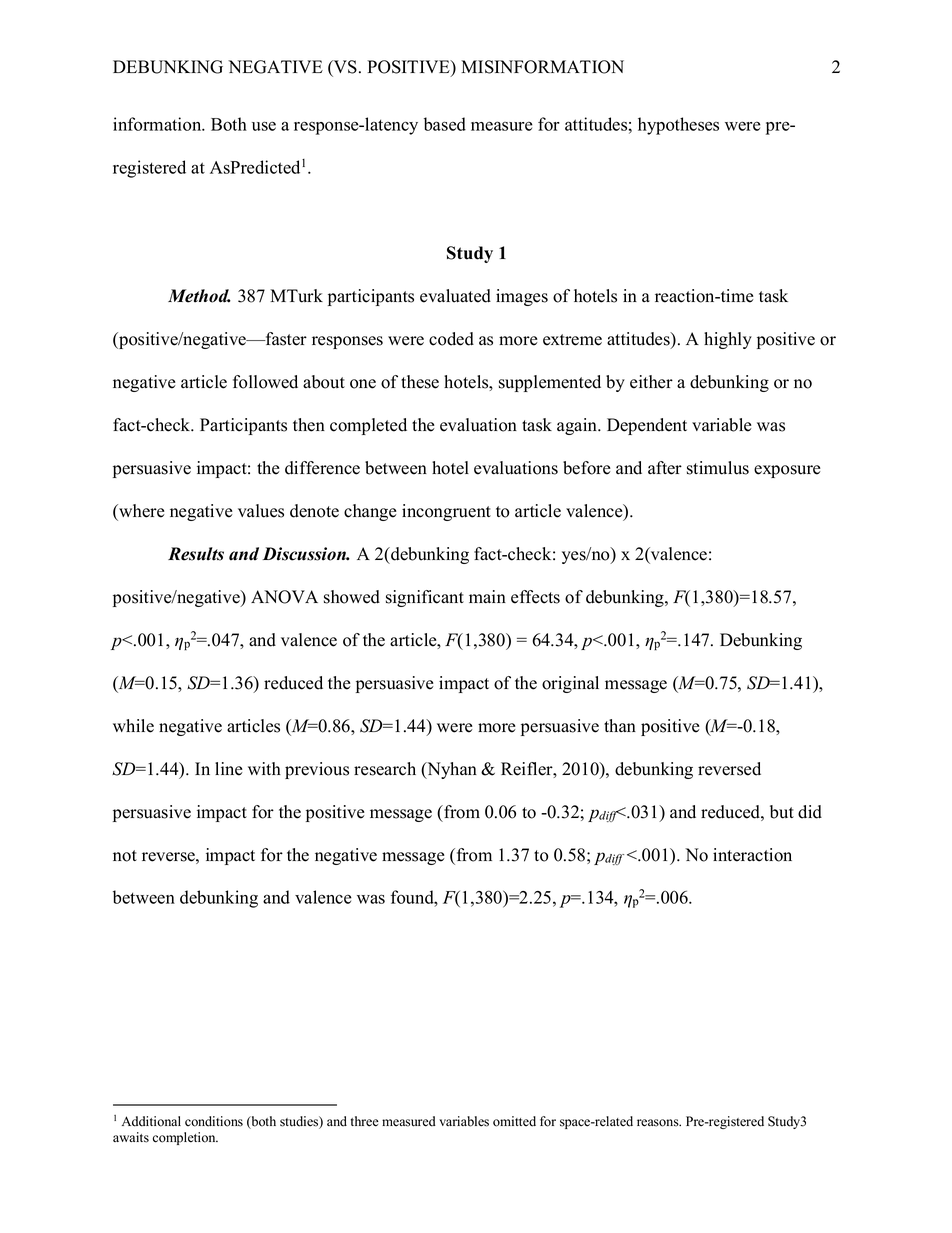 The width and height of the image is (952, 1233). What do you see at coordinates (264, 126) in the image?
I see `use` at bounding box center [264, 126].
